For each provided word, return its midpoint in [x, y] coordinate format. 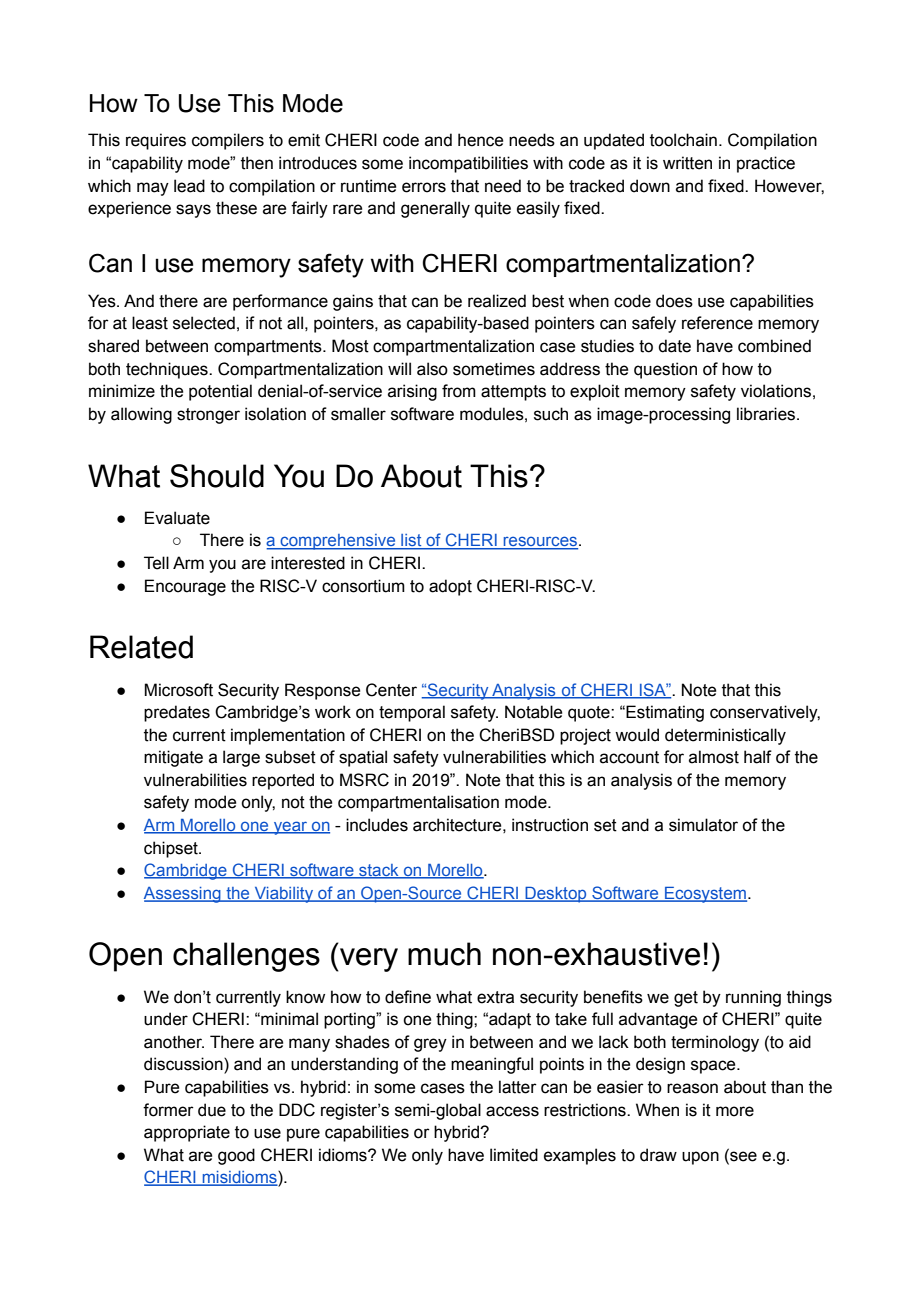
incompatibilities [468, 164]
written [687, 163]
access [512, 1111]
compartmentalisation [418, 803]
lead [189, 186]
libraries [767, 414]
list [411, 541]
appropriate [187, 1133]
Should [217, 476]
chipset [172, 849]
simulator [703, 825]
